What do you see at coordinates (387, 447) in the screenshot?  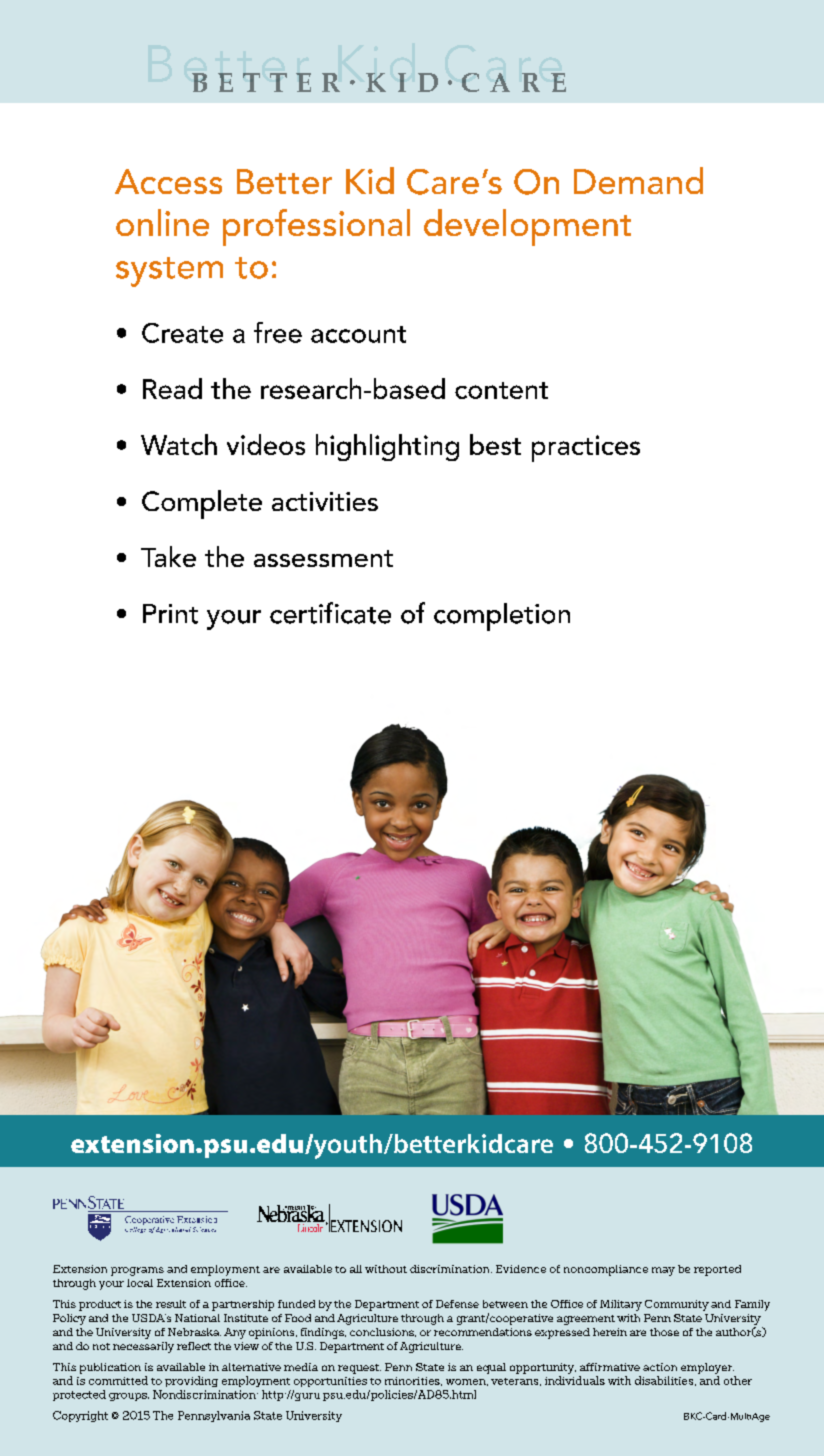 I see `highlighting` at bounding box center [387, 447].
